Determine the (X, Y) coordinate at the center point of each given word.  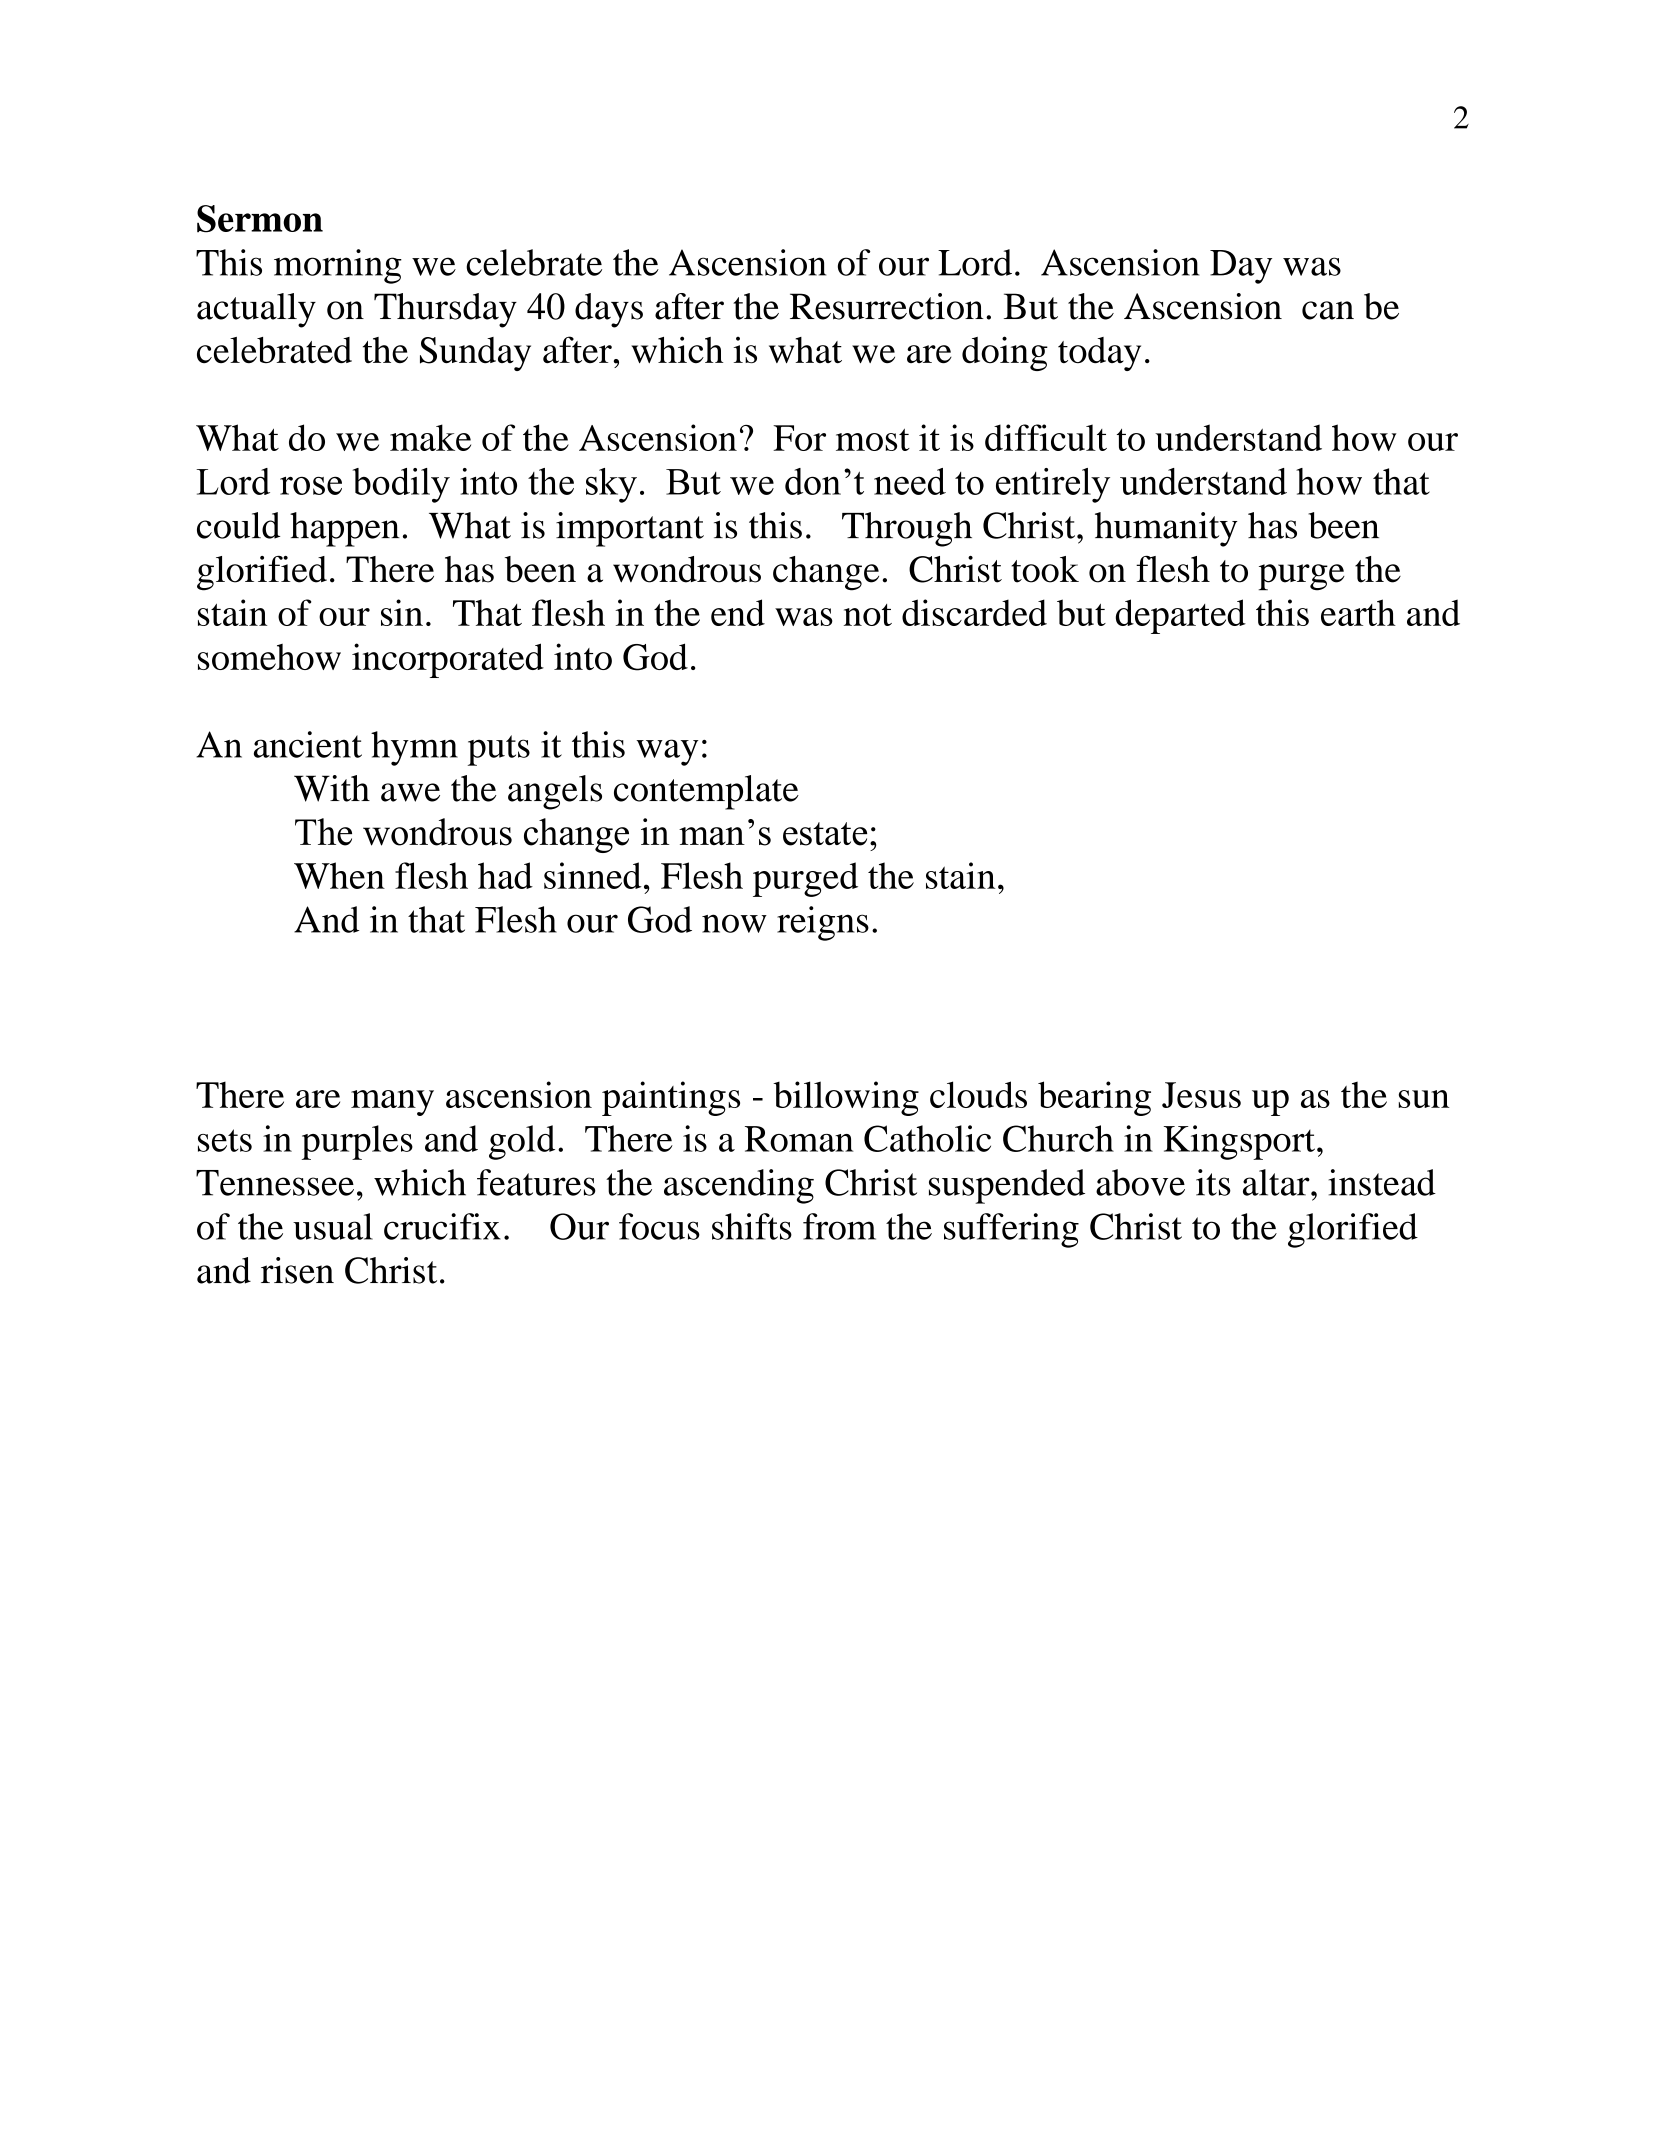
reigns (823, 923)
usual (333, 1226)
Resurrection (887, 306)
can (1328, 310)
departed (1181, 616)
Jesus (1201, 1095)
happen (345, 529)
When (339, 875)
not (868, 615)
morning (338, 266)
